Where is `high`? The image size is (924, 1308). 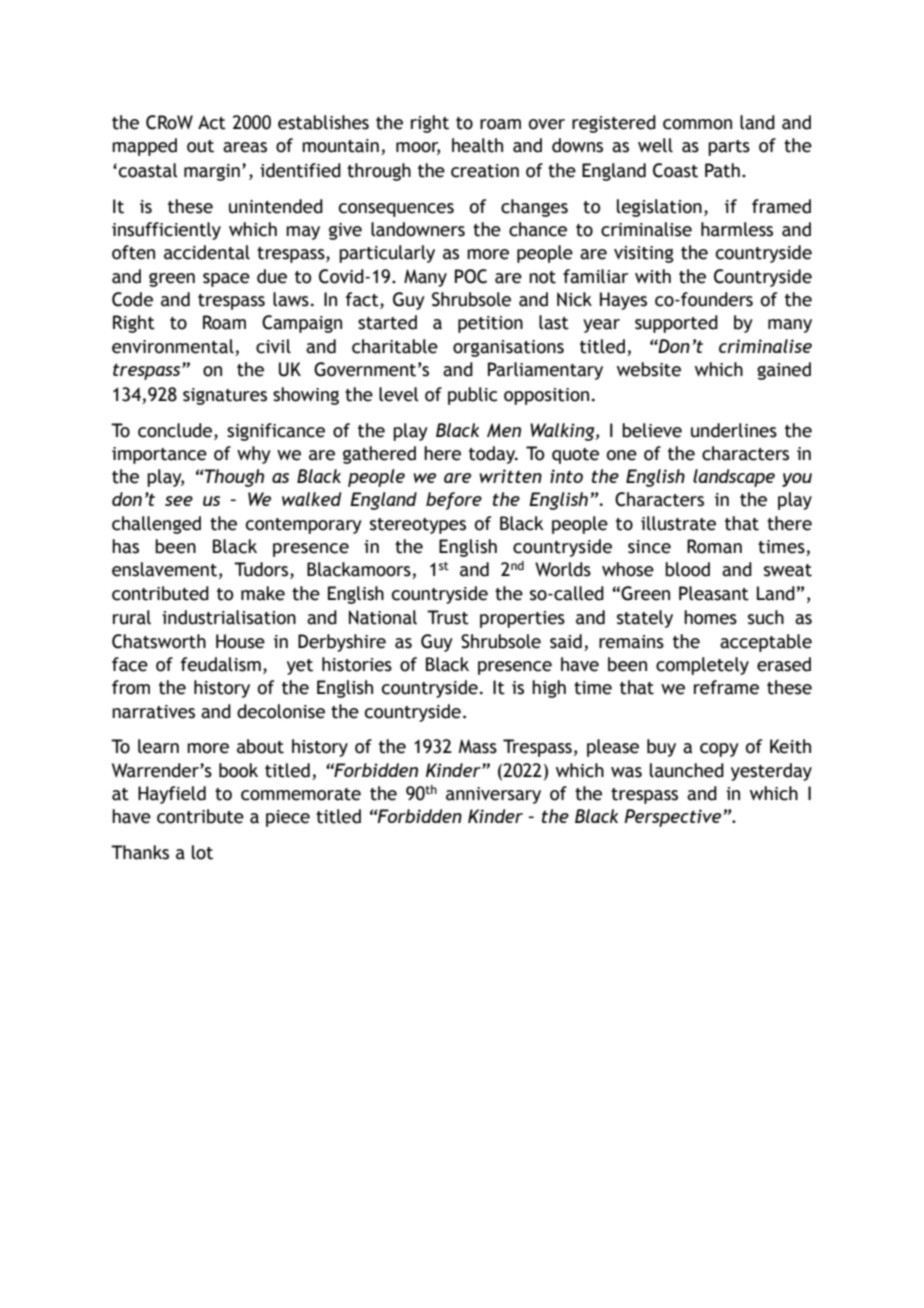
high is located at coordinates (549, 689).
